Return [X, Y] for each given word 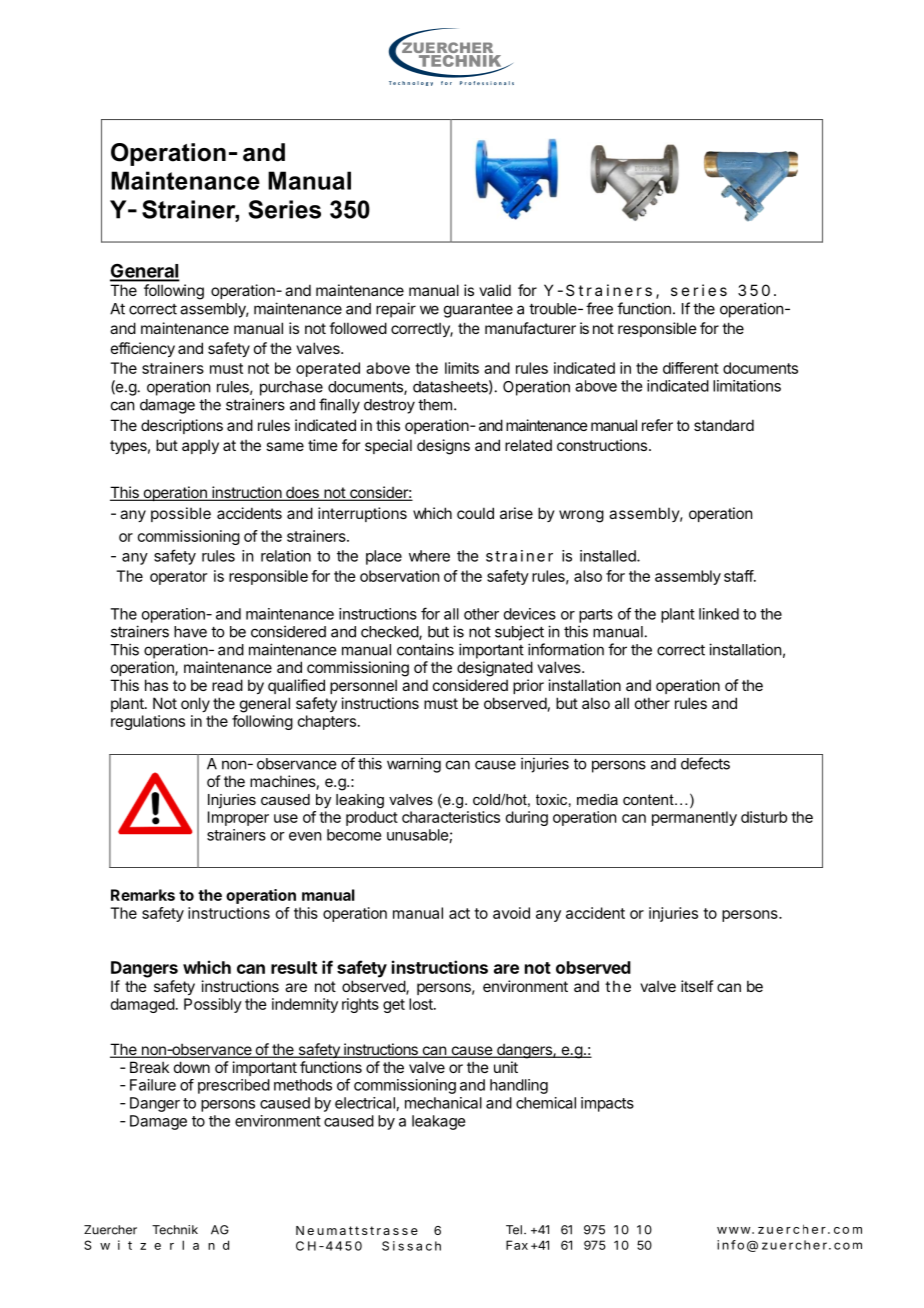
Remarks [143, 895]
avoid [511, 913]
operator [178, 578]
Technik [175, 1230]
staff [739, 576]
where [429, 556]
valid [495, 290]
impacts [607, 1104]
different [691, 368]
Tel [514, 1230]
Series [285, 209]
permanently [694, 818]
